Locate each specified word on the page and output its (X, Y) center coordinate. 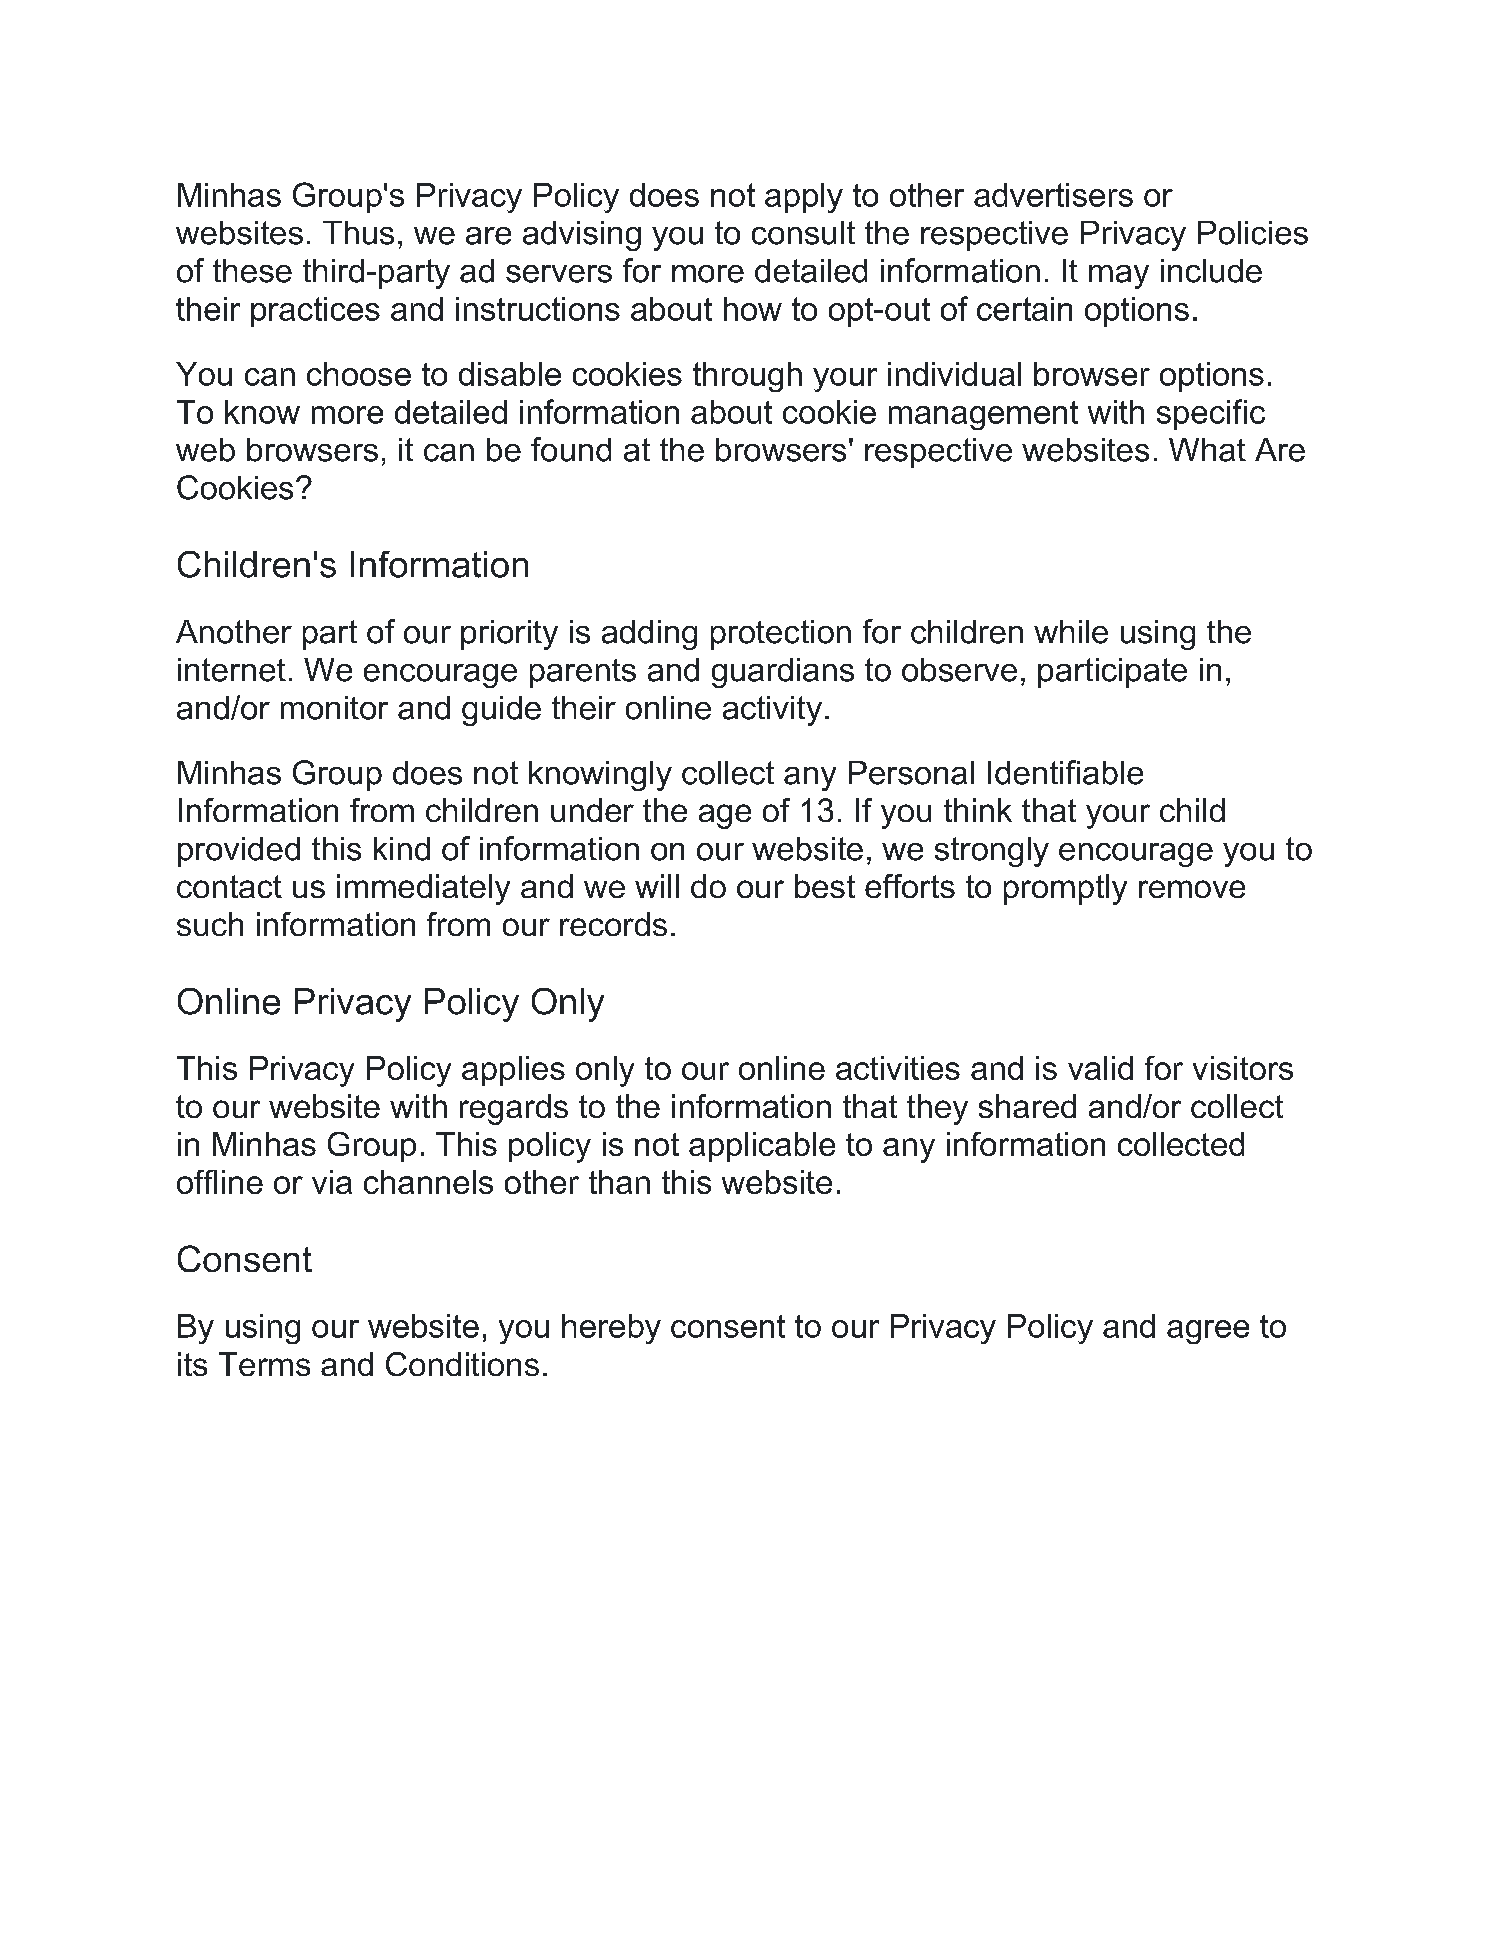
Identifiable (1065, 772)
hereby (611, 1329)
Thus (358, 233)
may (1119, 277)
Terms (264, 1364)
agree (1208, 1332)
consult (803, 233)
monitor (334, 708)
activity (772, 711)
